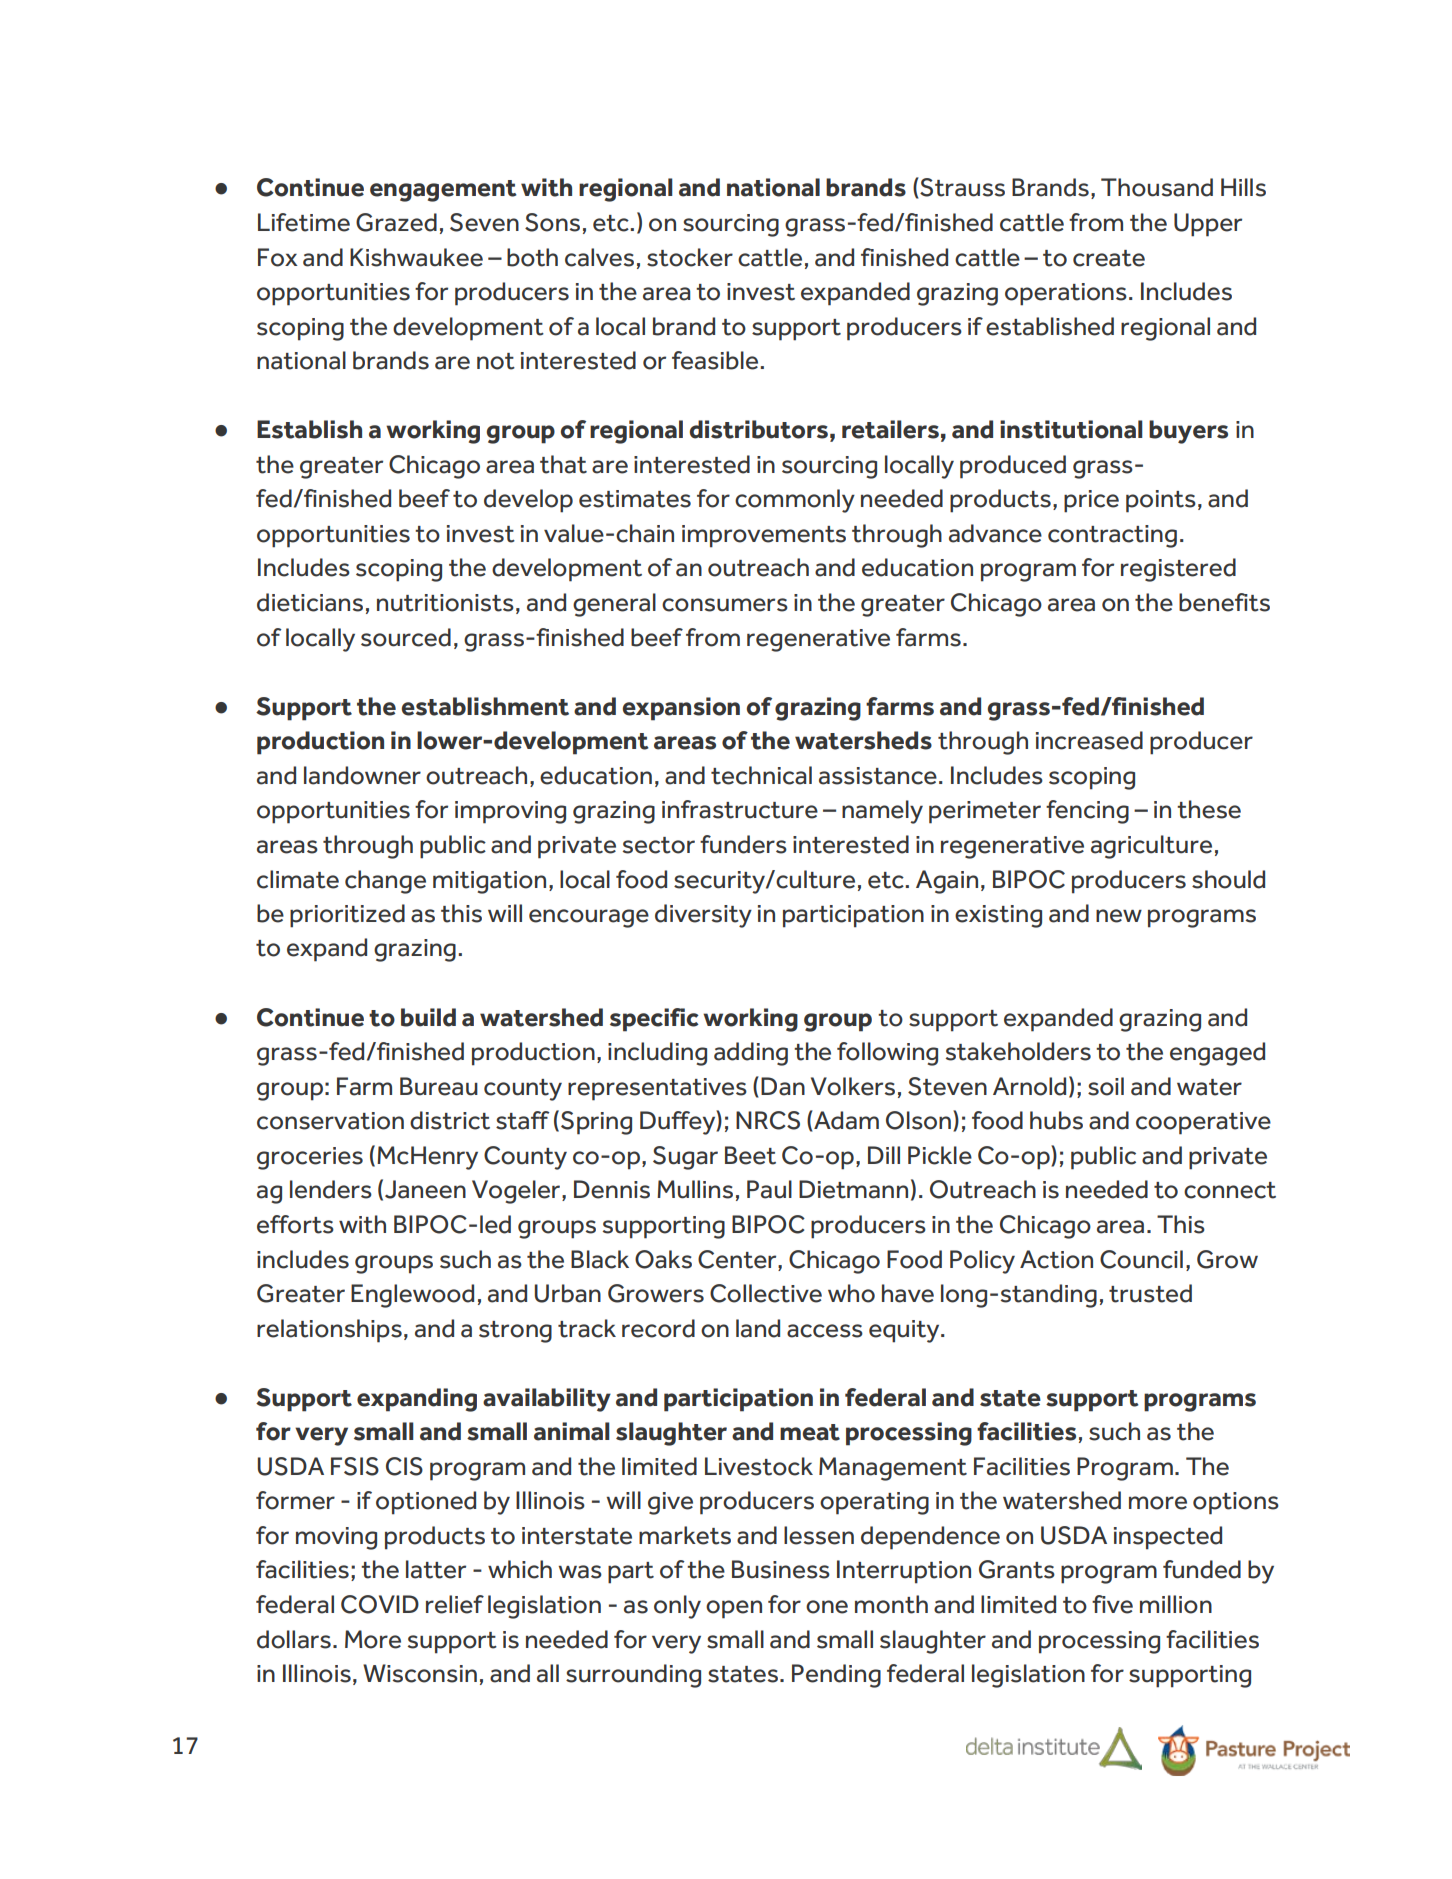  I want to click on Beet, so click(750, 1155).
